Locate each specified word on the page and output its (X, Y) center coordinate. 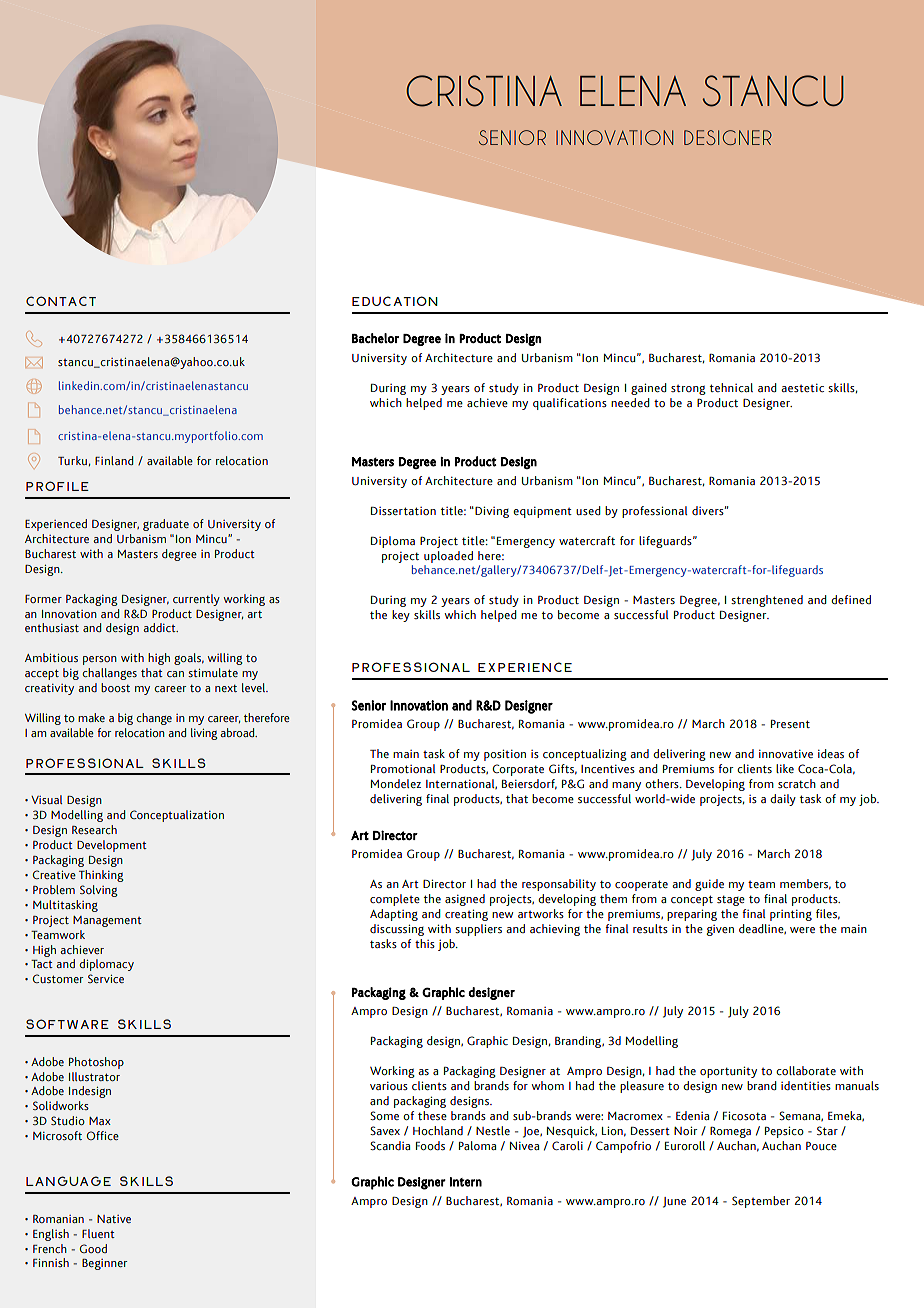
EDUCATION (395, 301)
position (505, 755)
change (154, 719)
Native (114, 1219)
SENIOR (512, 137)
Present (790, 724)
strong (688, 390)
